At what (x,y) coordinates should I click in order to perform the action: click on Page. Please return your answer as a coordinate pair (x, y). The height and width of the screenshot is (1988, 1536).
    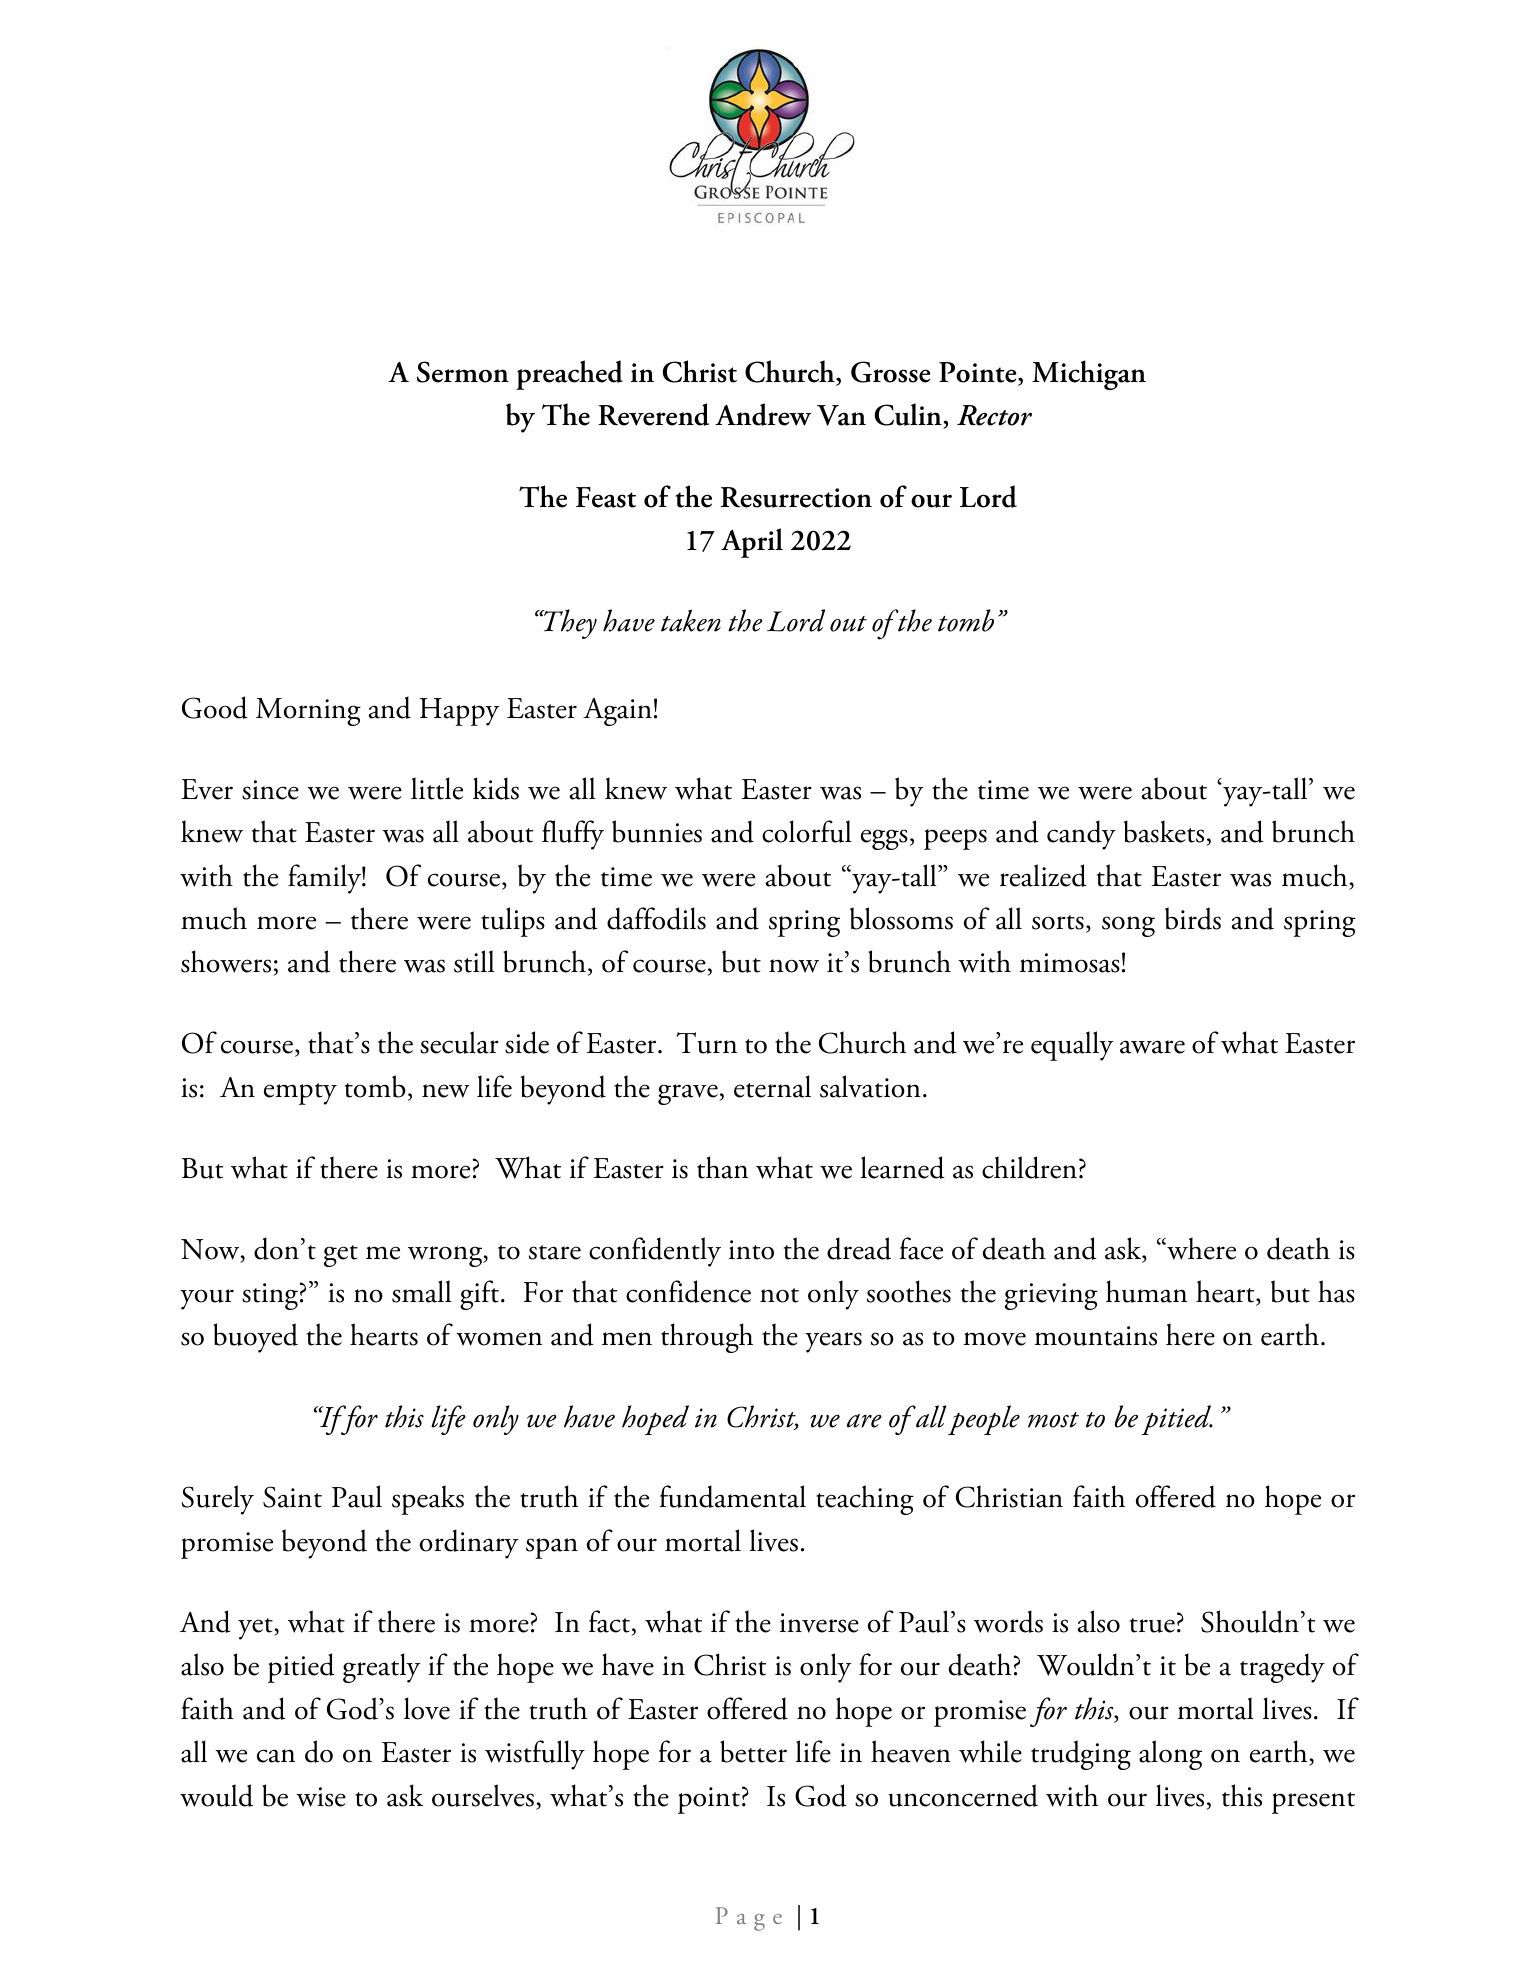
    Looking at the image, I should click on (749, 1919).
